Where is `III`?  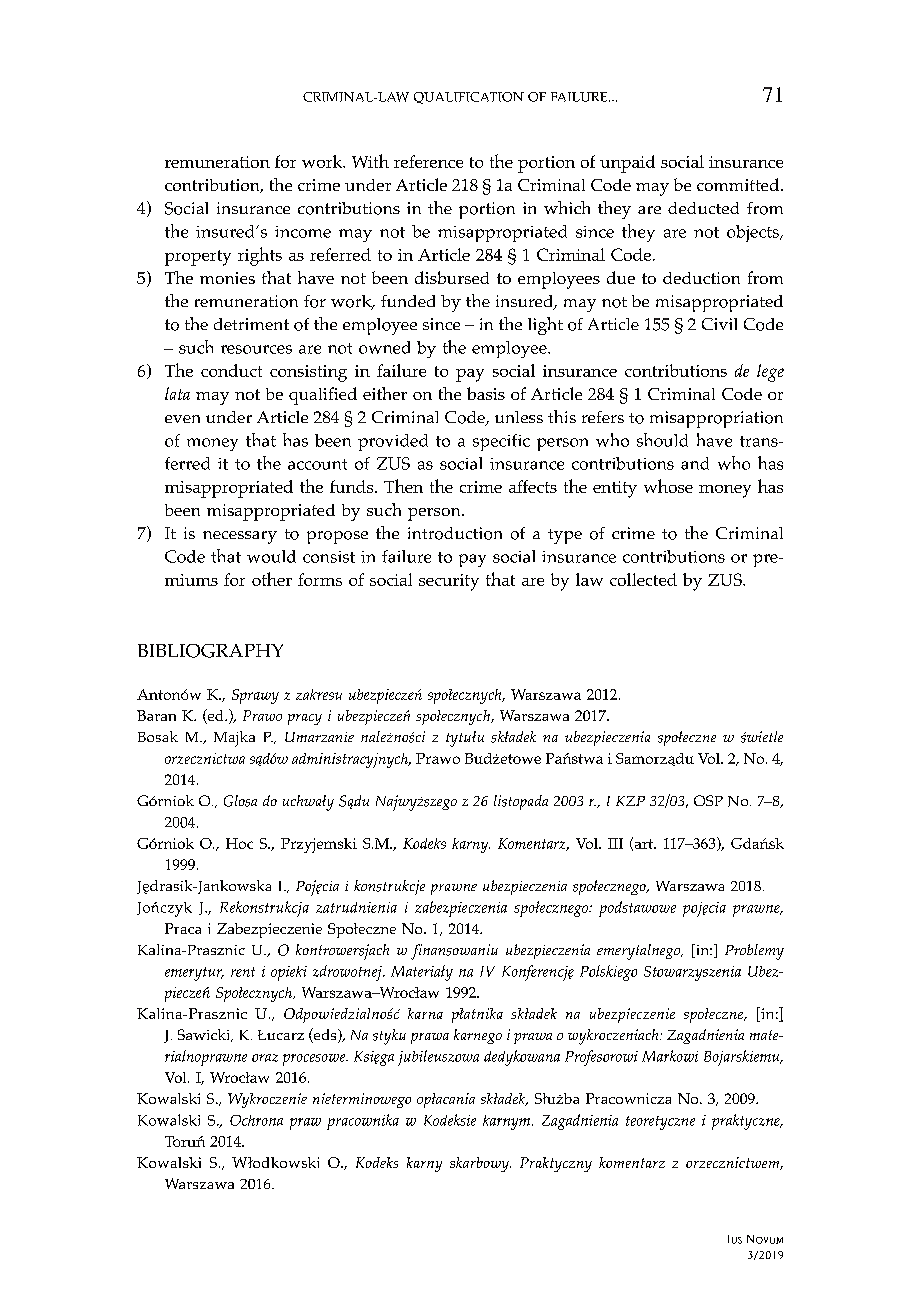 III is located at coordinates (615, 843).
